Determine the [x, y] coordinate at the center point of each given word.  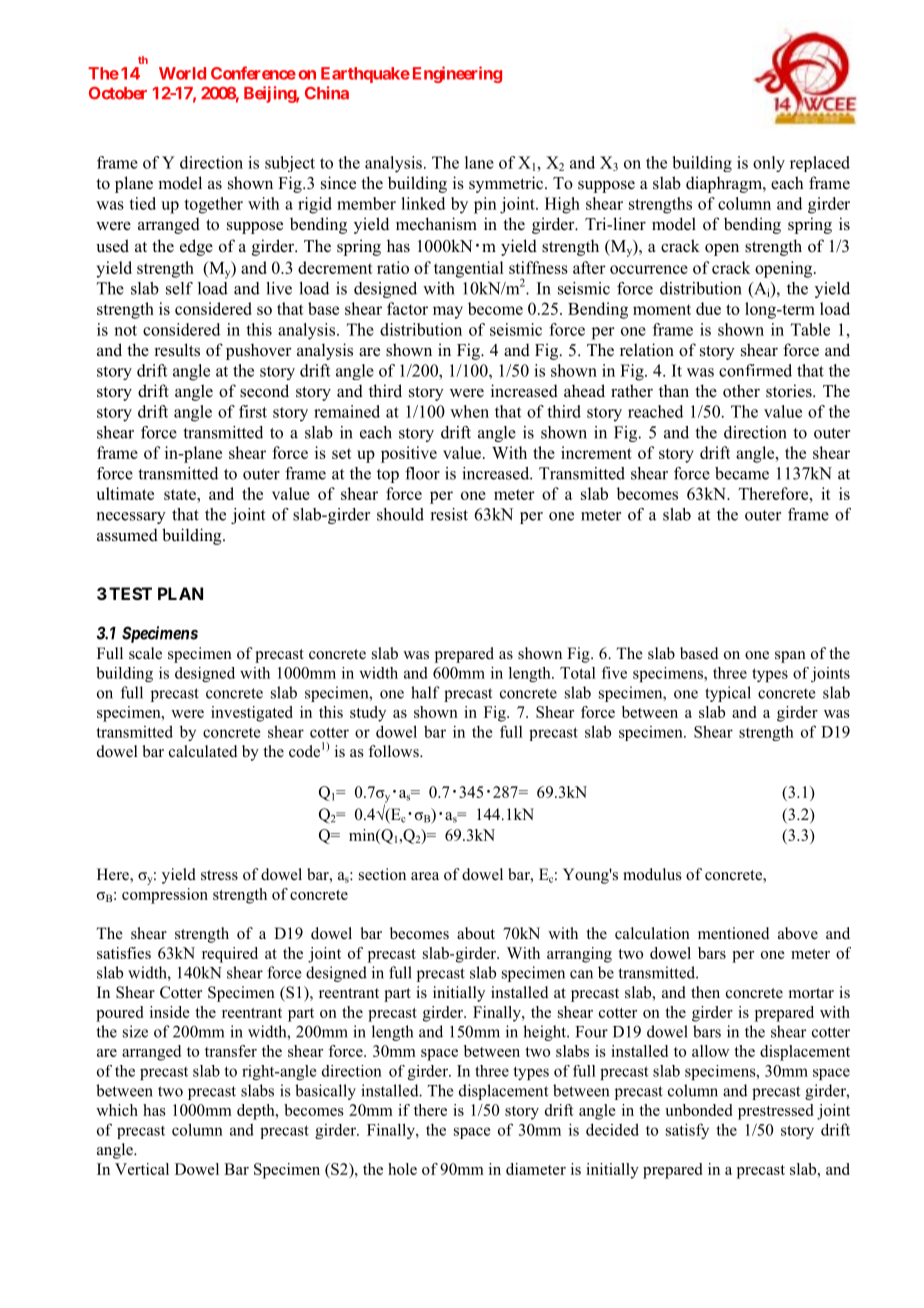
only [769, 164]
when [469, 411]
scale [145, 653]
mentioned [734, 933]
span [790, 657]
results [177, 350]
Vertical [142, 1169]
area [425, 876]
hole [402, 1169]
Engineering [457, 74]
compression [165, 896]
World [182, 73]
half [425, 692]
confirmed [755, 370]
